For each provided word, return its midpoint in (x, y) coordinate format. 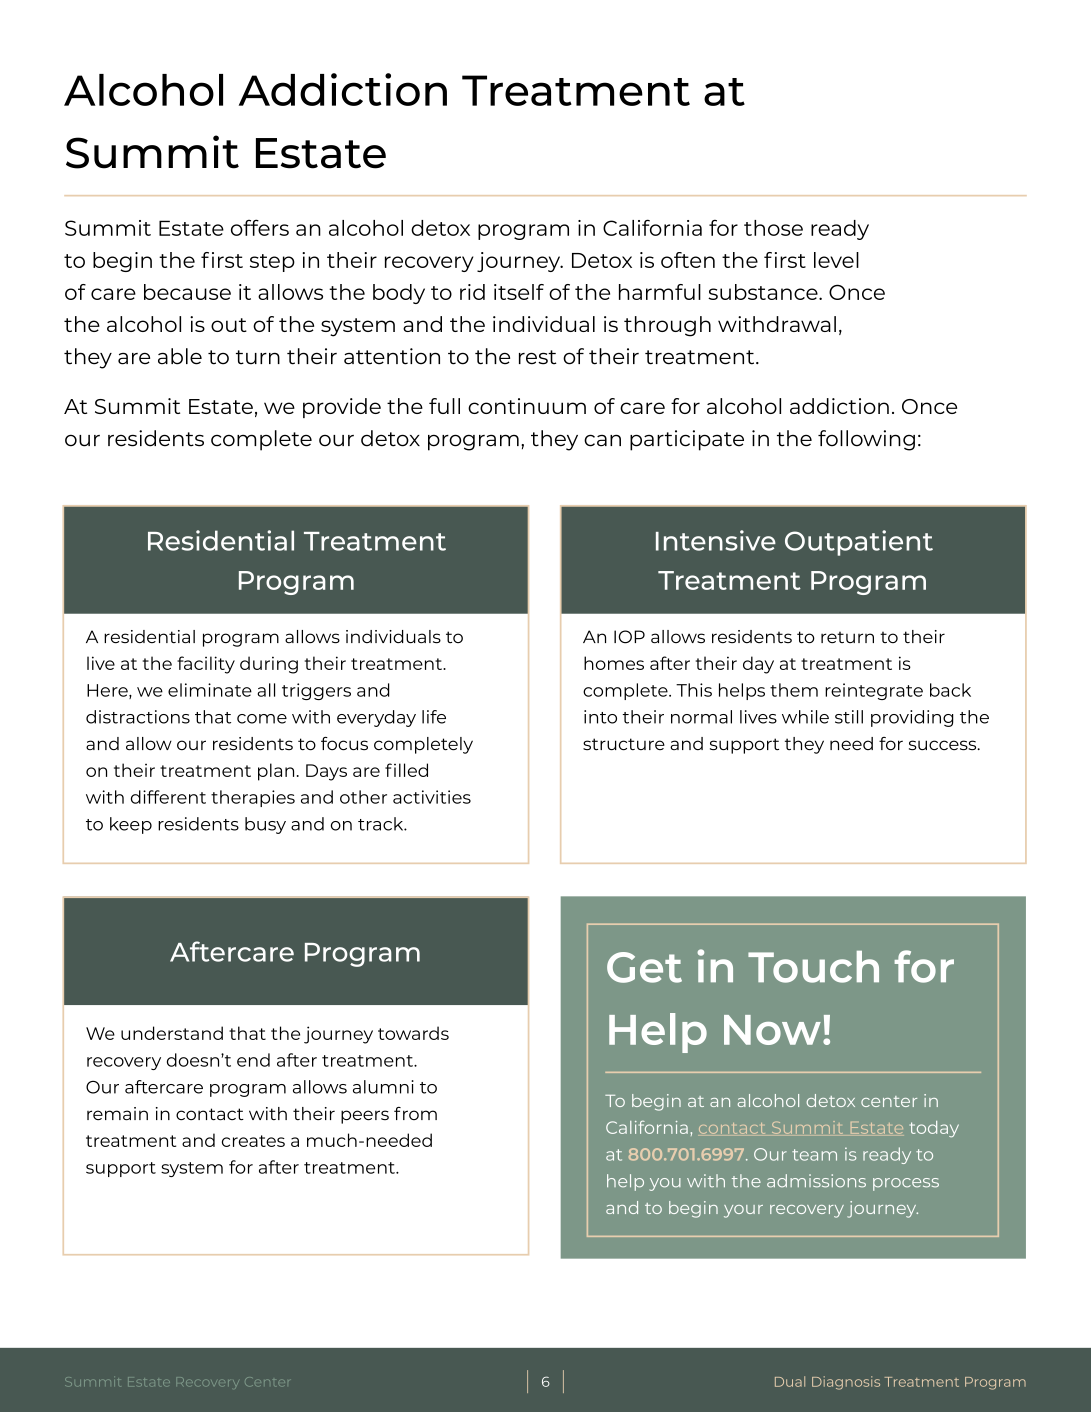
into (600, 717)
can (602, 440)
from (415, 1113)
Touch (813, 967)
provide (342, 408)
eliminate (210, 690)
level (836, 260)
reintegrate (874, 691)
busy (265, 825)
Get (644, 967)
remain (117, 1114)
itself (519, 292)
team (814, 1155)
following (866, 440)
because (187, 292)
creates (253, 1141)
